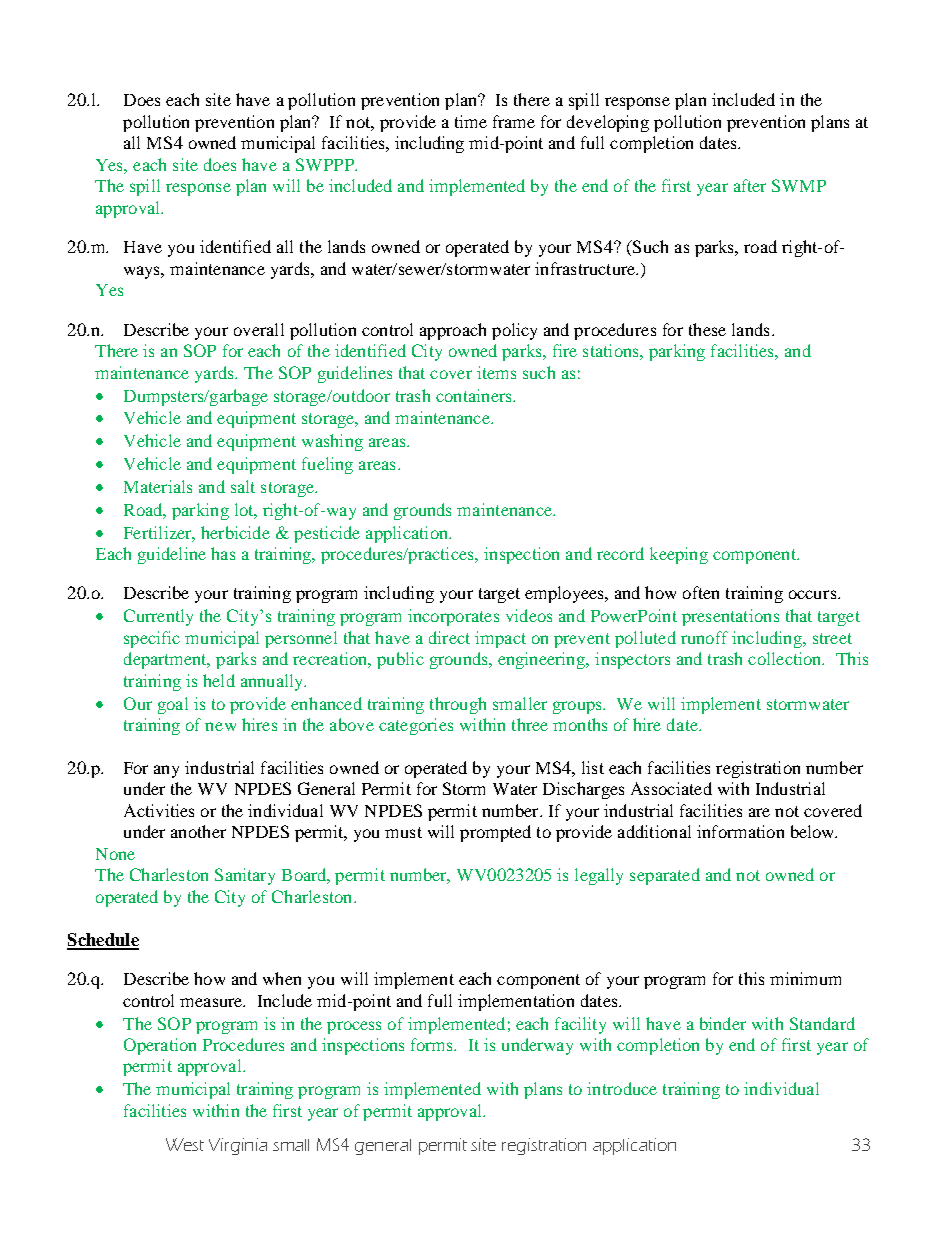  Describe the element at coordinates (159, 810) in the page. I see `Activities` at that location.
